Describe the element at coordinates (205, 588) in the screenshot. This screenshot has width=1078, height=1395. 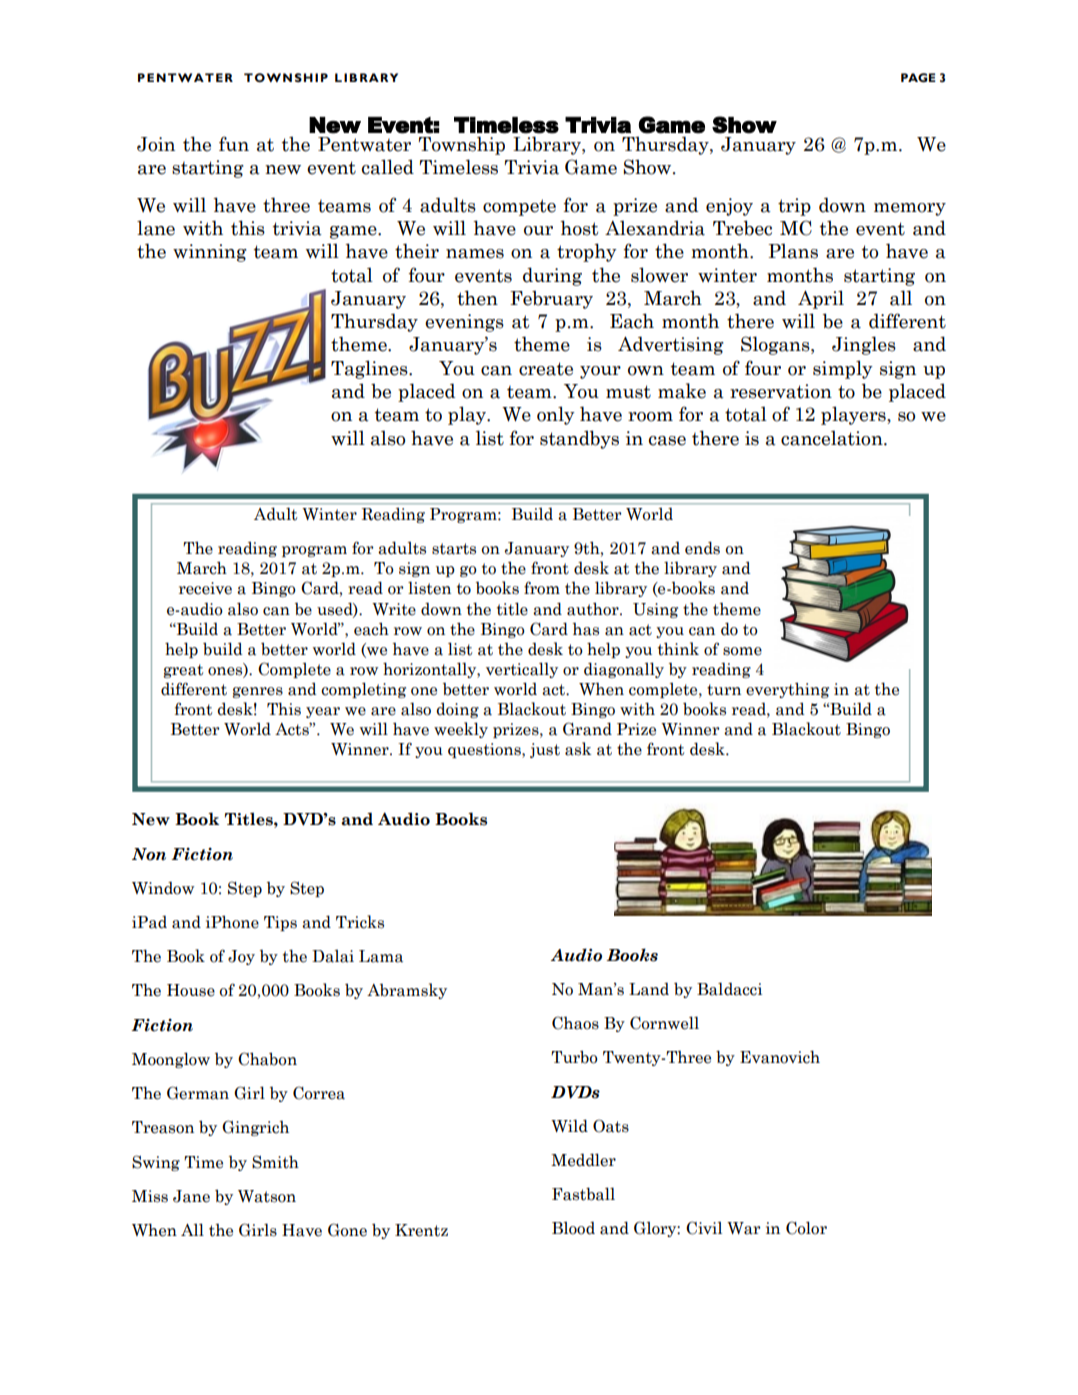
I see `receive` at that location.
